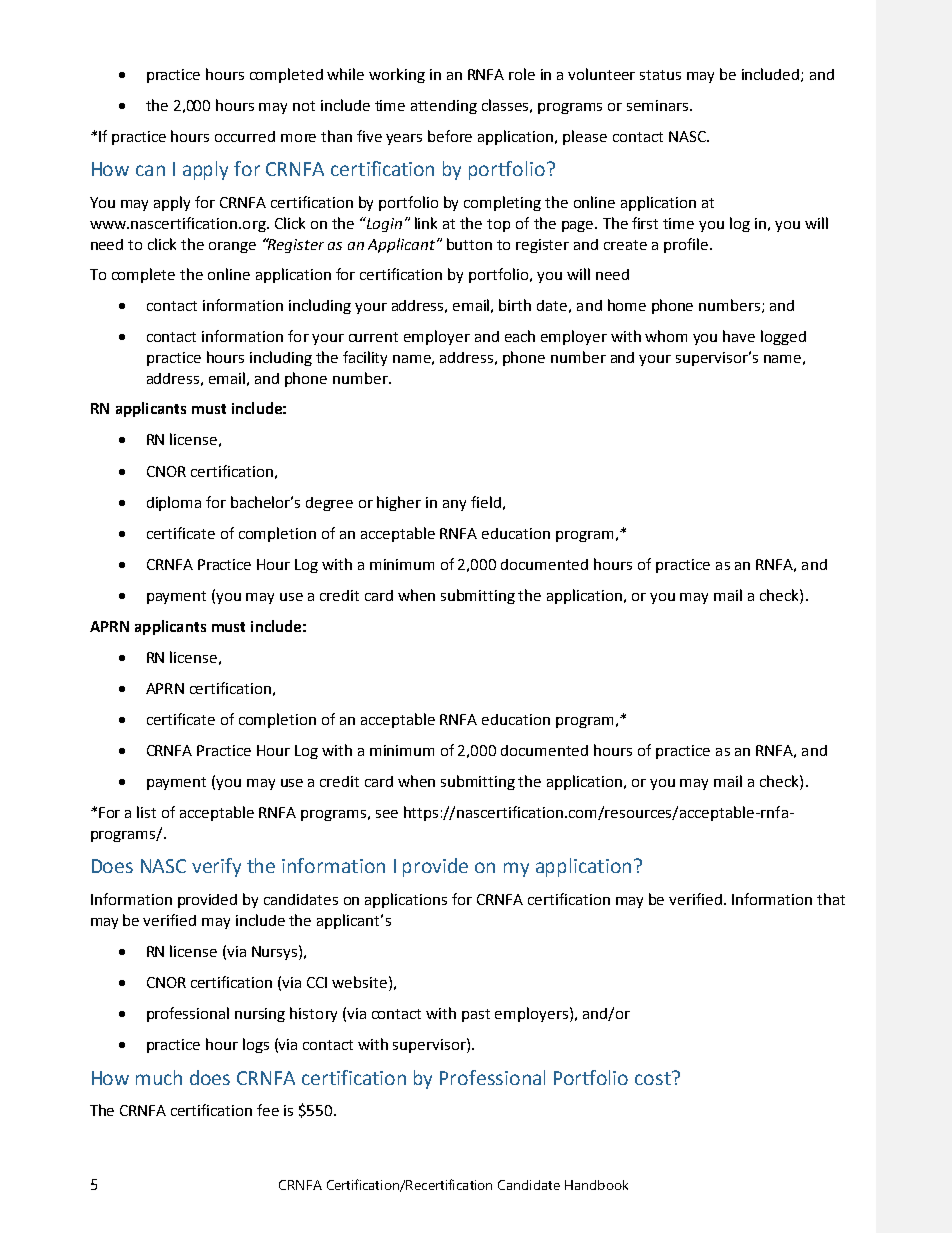 This screenshot has width=952, height=1233. I want to click on fee, so click(268, 1110).
